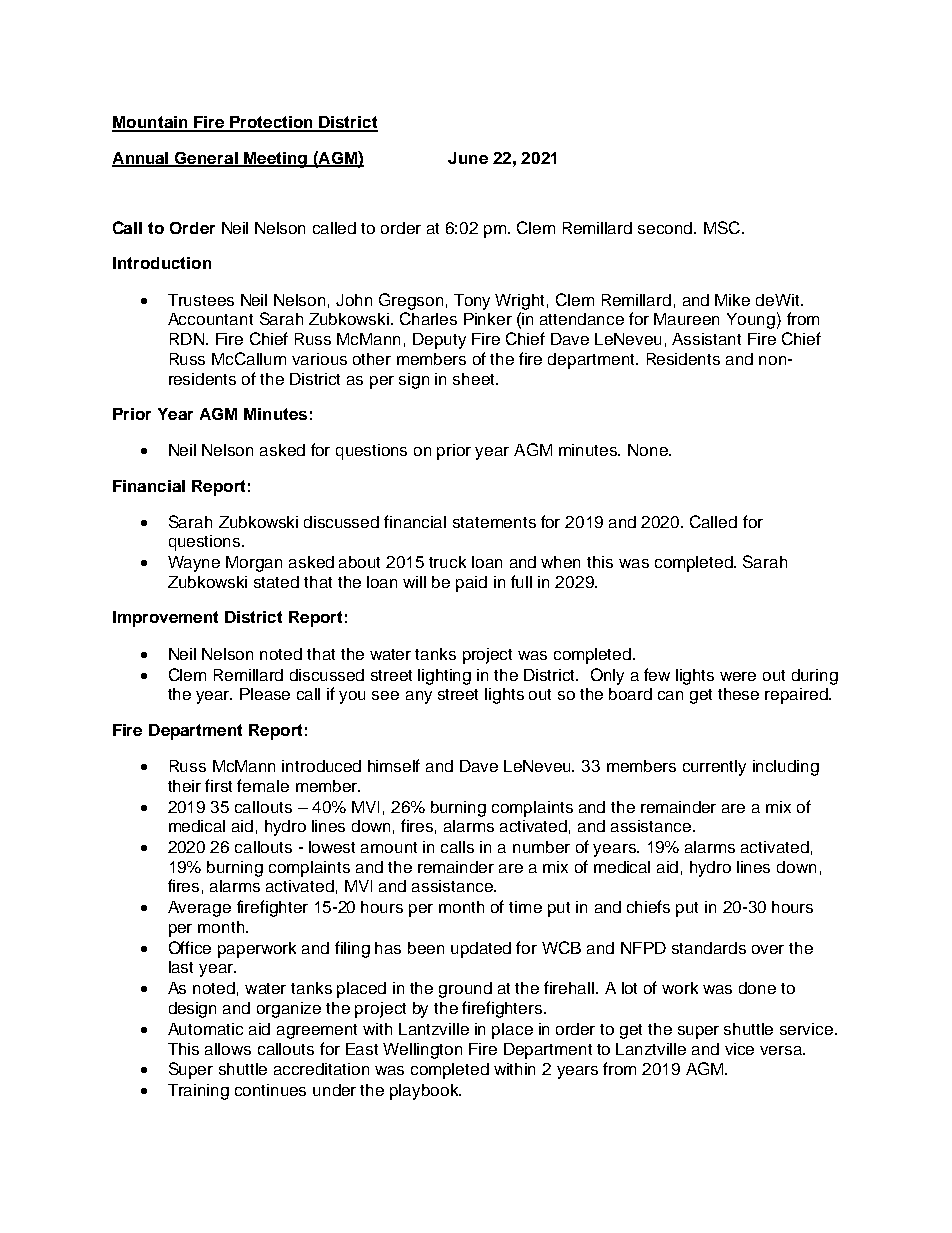  I want to click on MSC, so click(723, 227).
